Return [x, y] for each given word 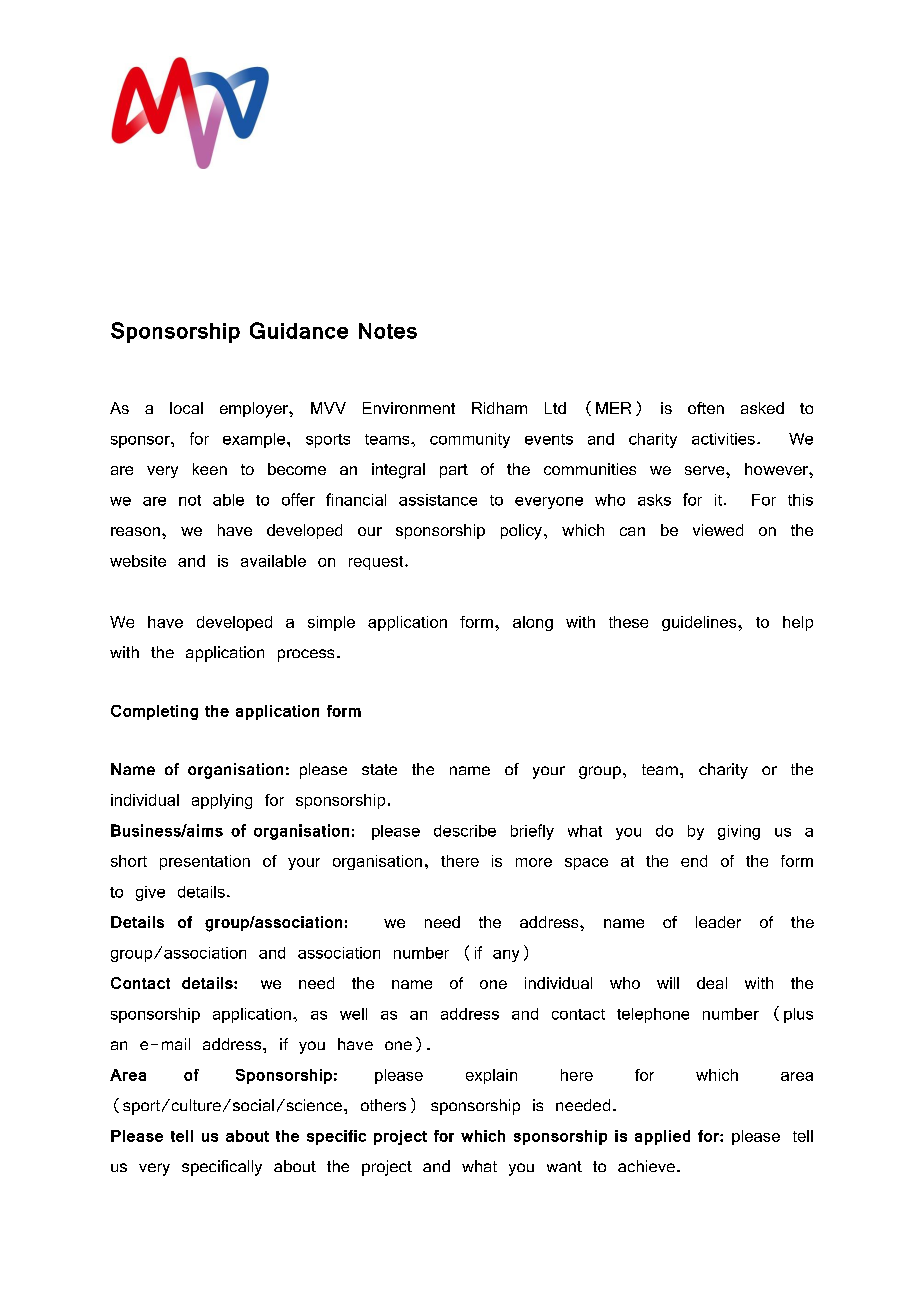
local [186, 408]
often [706, 408]
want [564, 1166]
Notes [388, 331]
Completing [154, 712]
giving [739, 832]
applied [662, 1137]
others [383, 1105]
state [379, 769]
